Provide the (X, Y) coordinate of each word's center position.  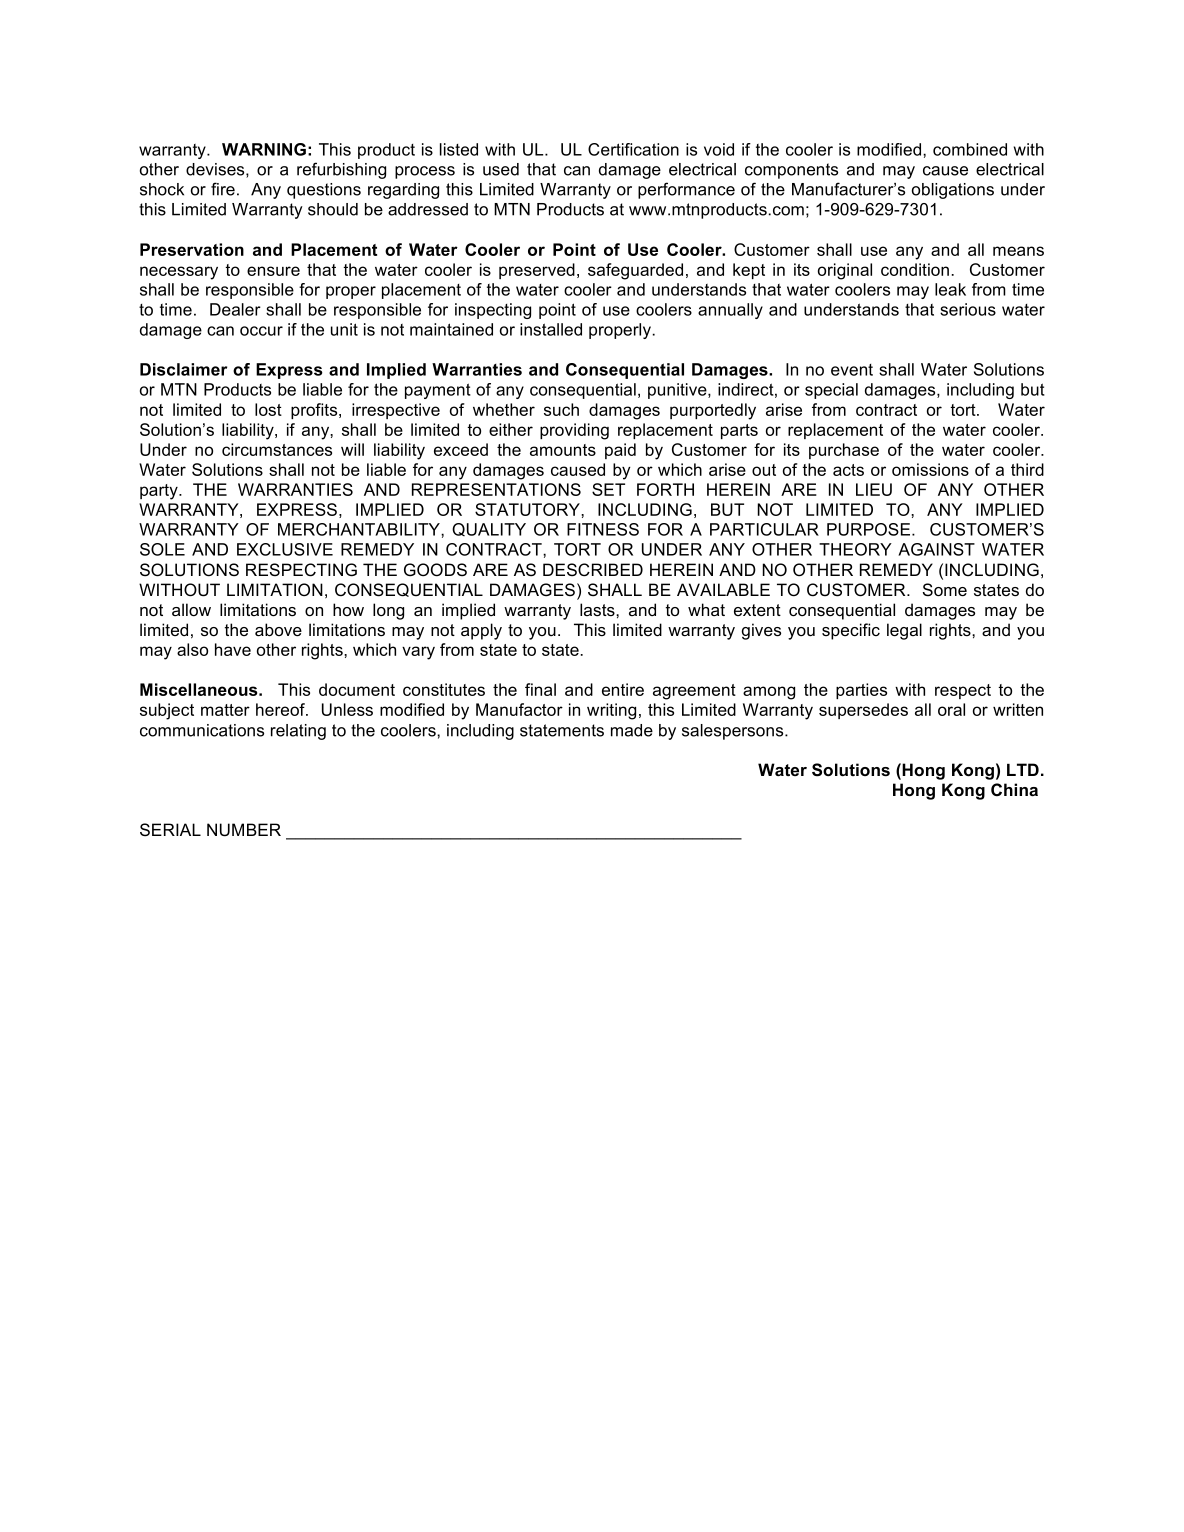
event (852, 370)
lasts (598, 609)
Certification (633, 149)
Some (945, 590)
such (561, 409)
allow (191, 609)
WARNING (264, 149)
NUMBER (244, 830)
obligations (953, 191)
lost (268, 409)
